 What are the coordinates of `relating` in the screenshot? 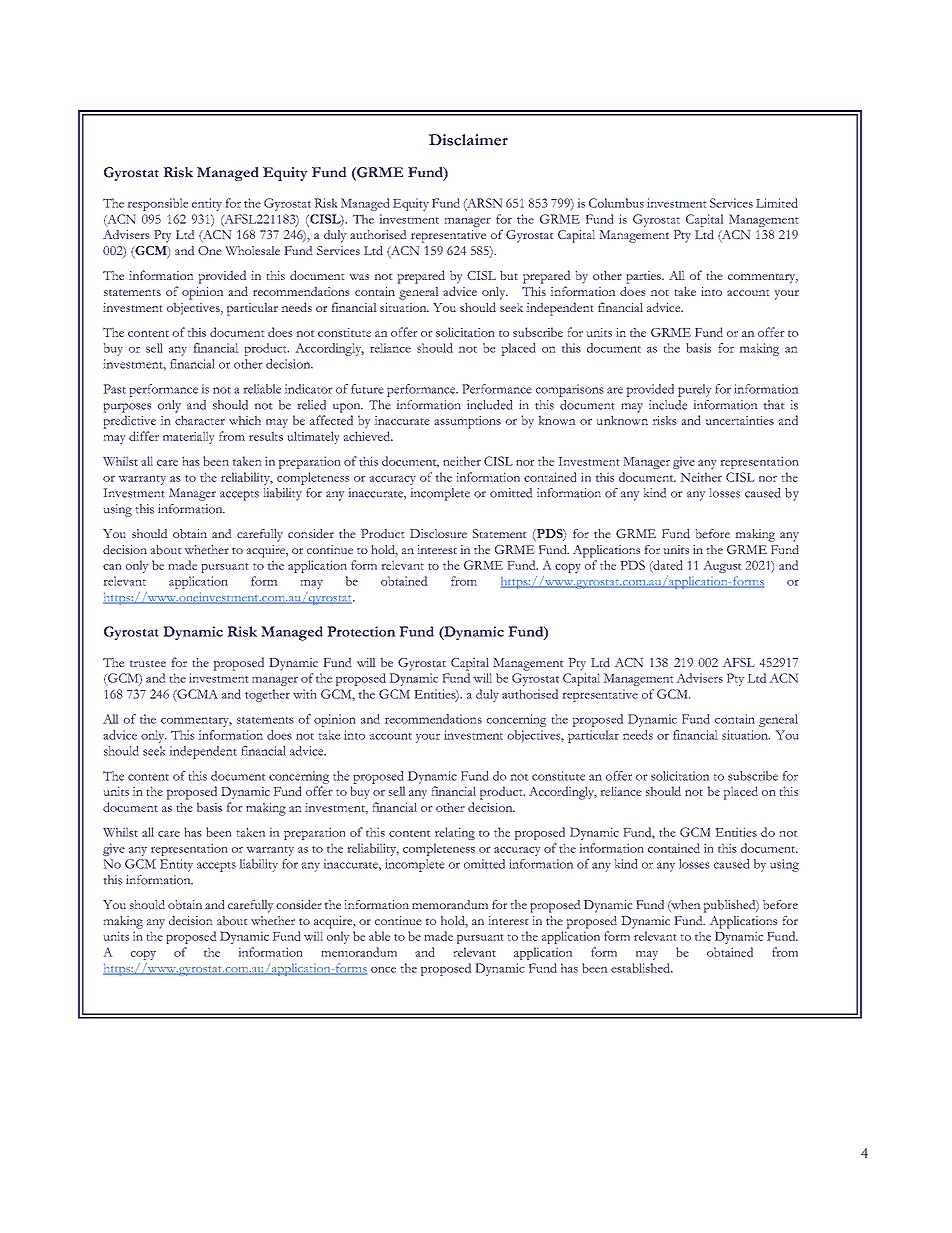 It's located at (455, 833).
